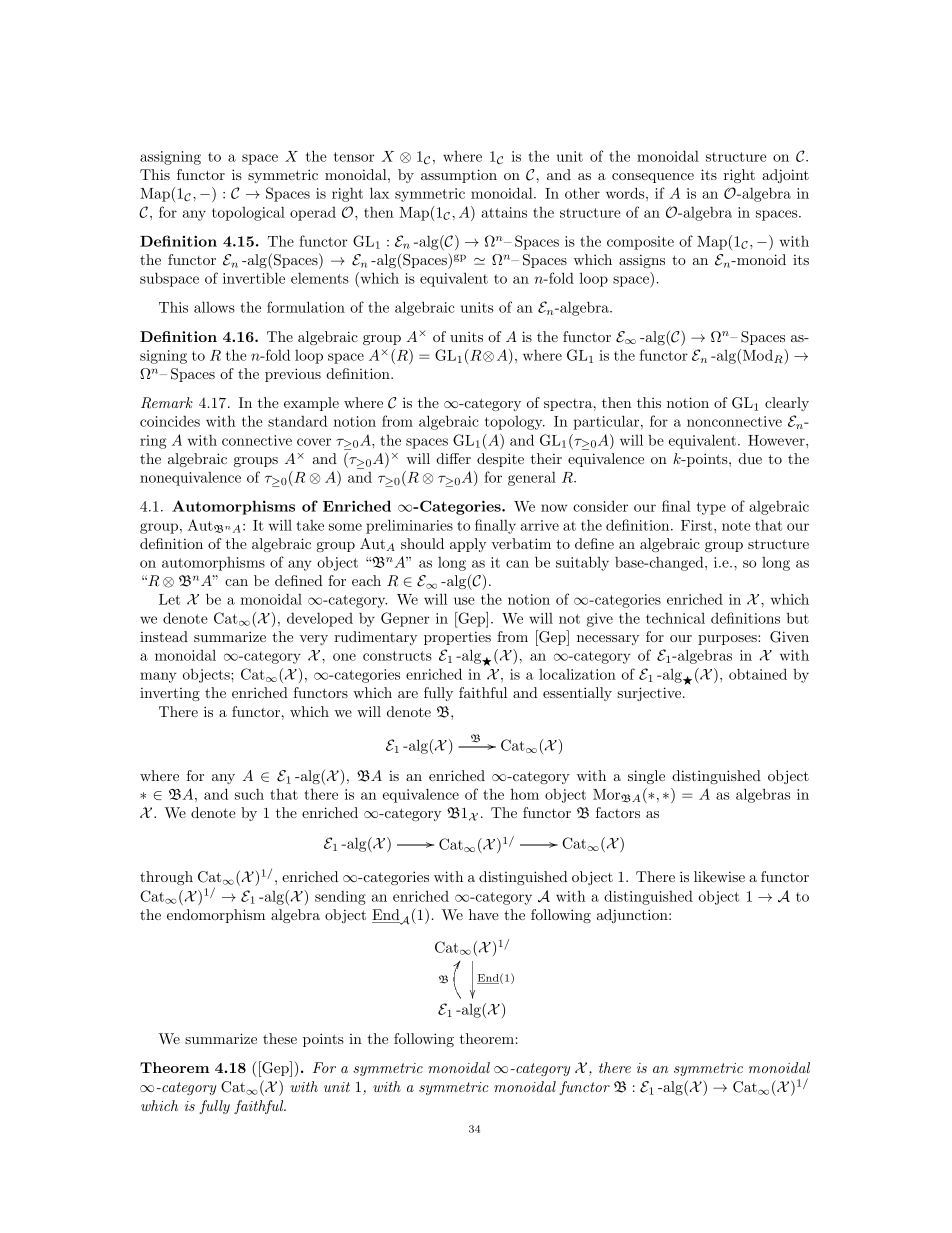  Describe the element at coordinates (675, 618) in the screenshot. I see `technical` at that location.
